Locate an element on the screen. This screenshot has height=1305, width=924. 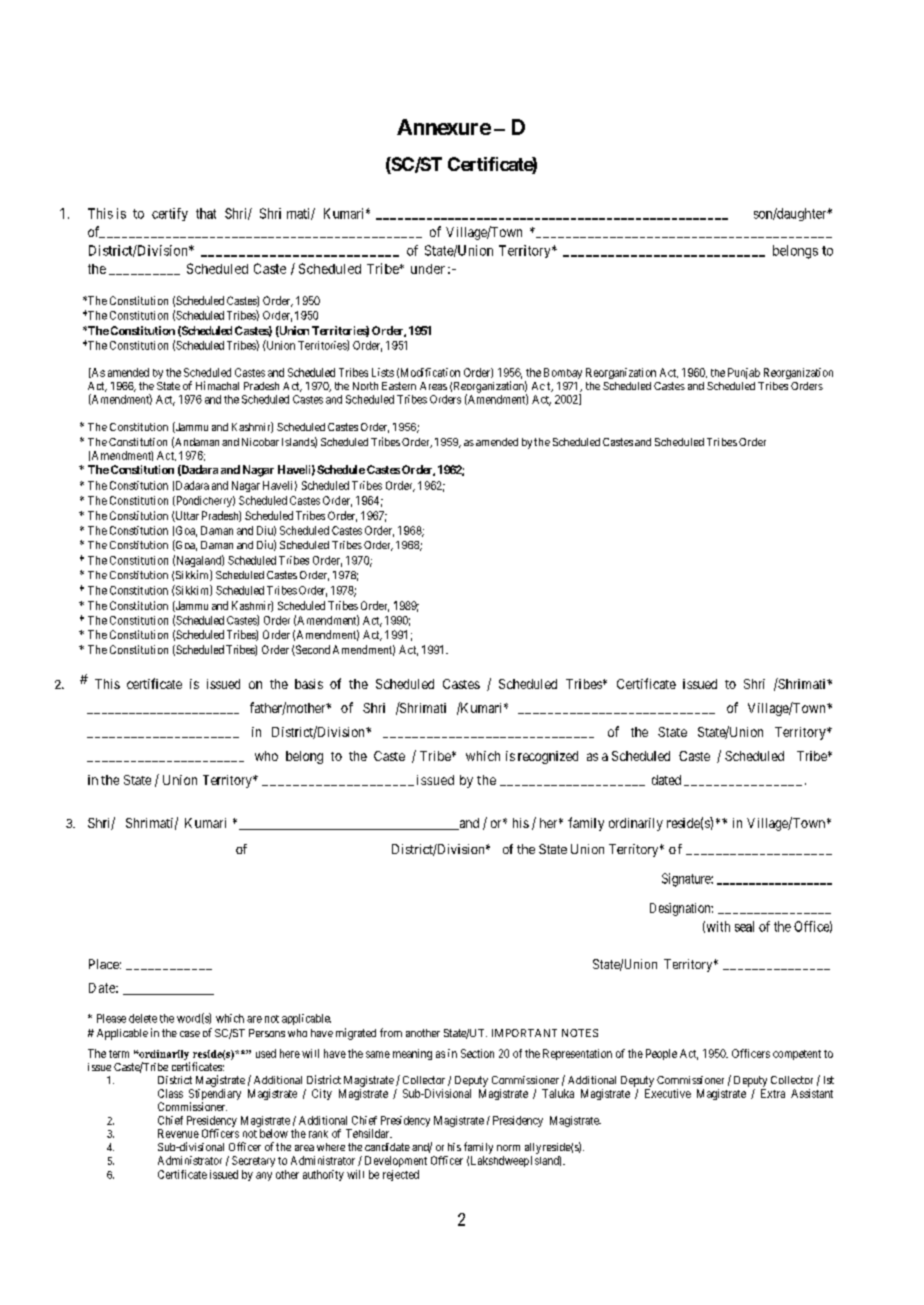
Punjab is located at coordinates (744, 373).
